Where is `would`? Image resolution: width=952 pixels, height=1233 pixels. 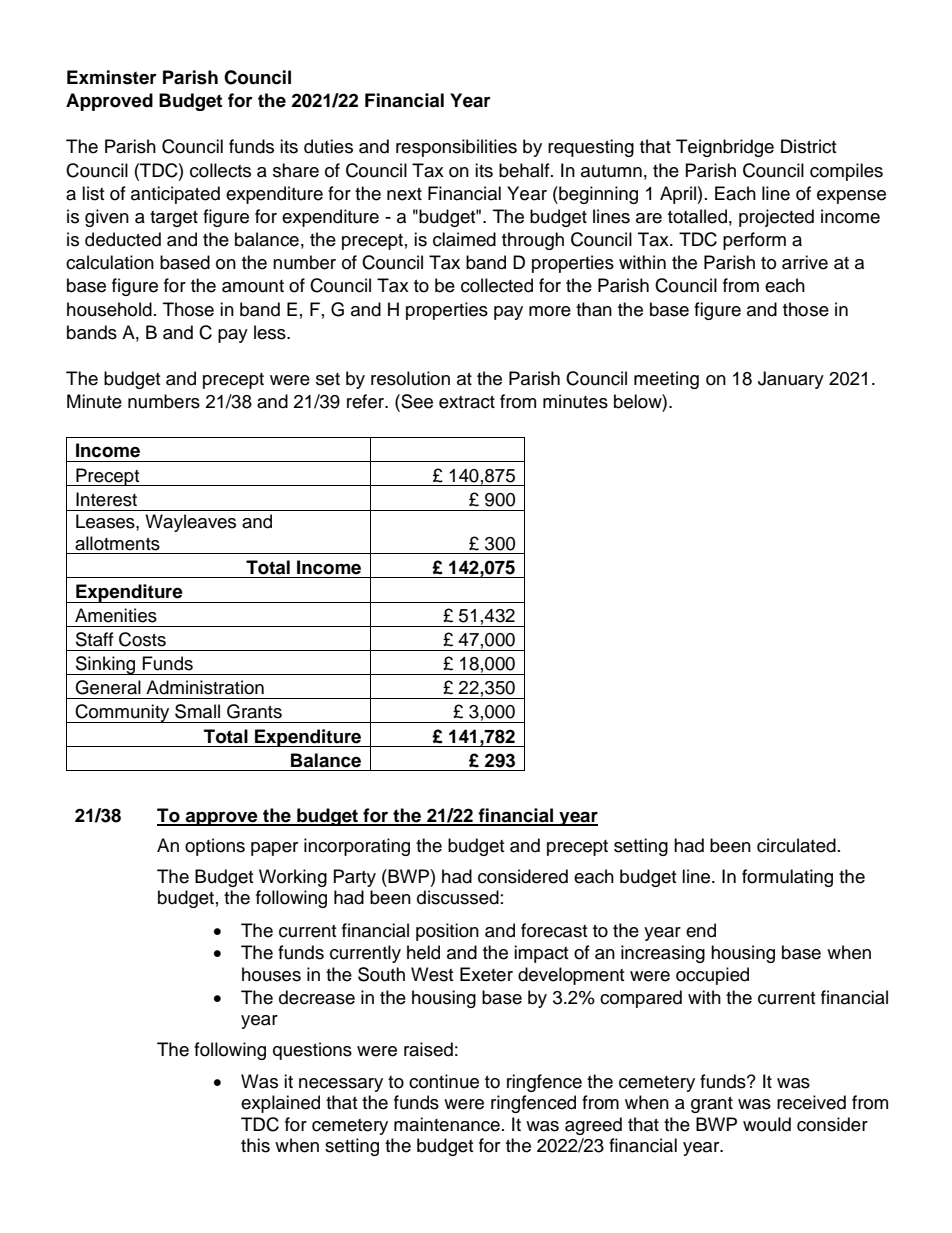 would is located at coordinates (767, 1124).
